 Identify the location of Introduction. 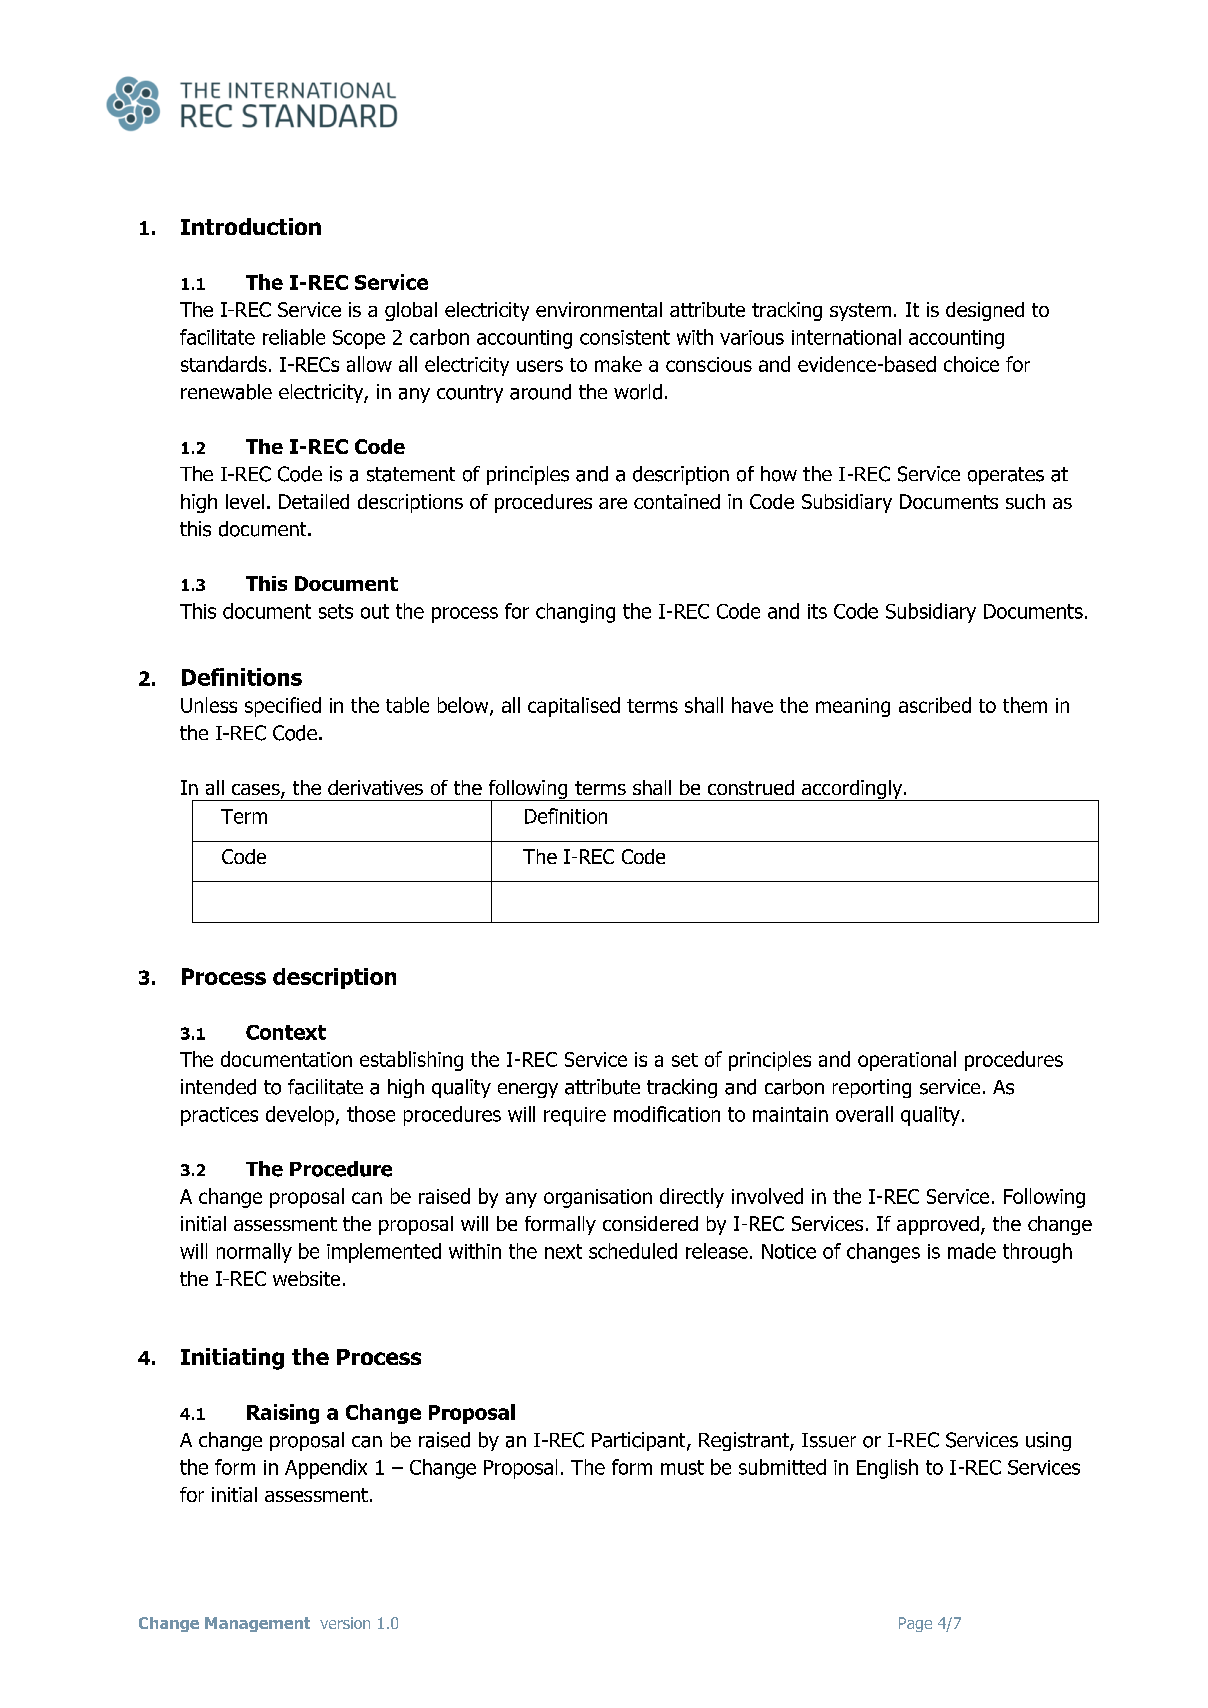
(251, 226).
